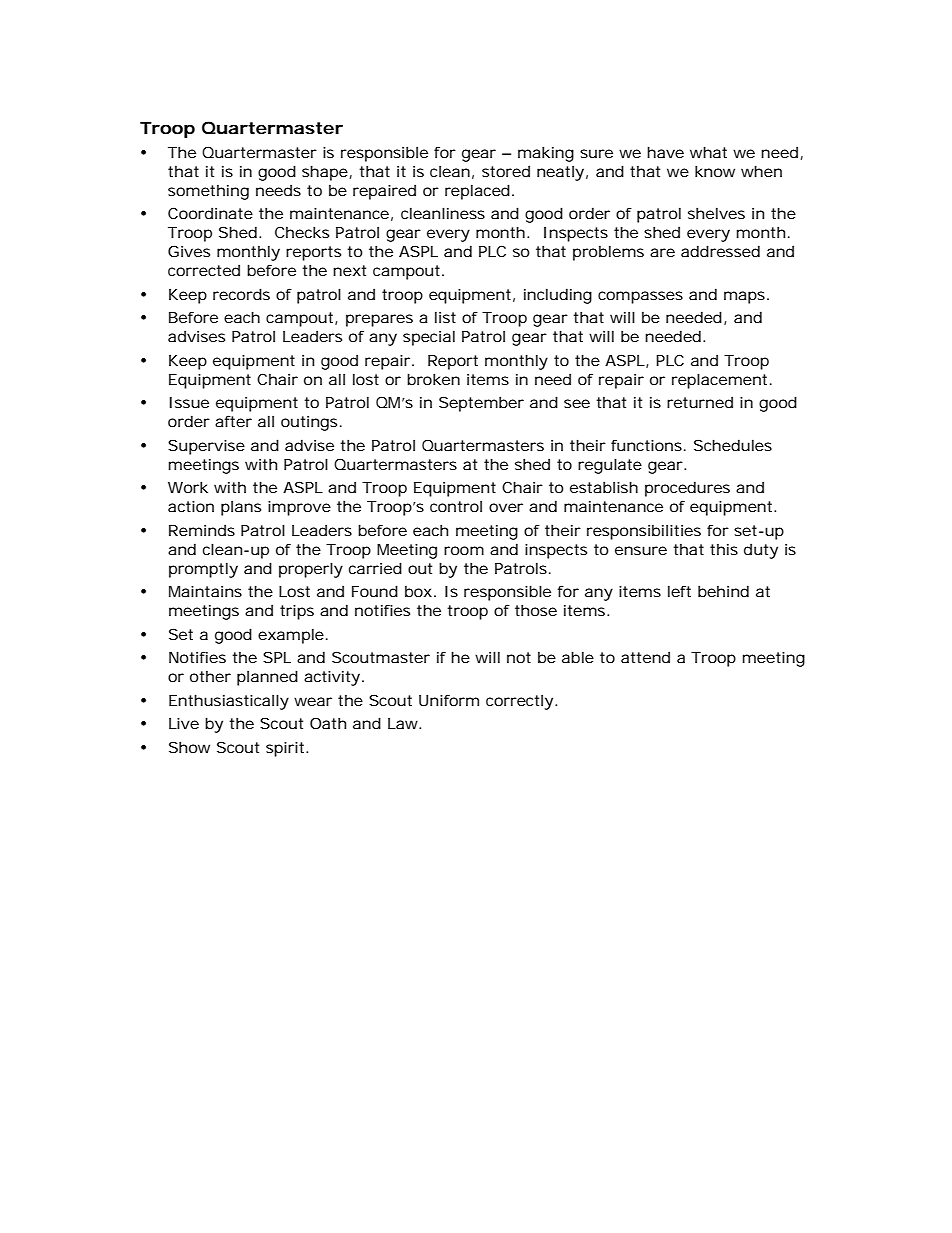 This screenshot has height=1233, width=952. What do you see at coordinates (208, 192) in the screenshot?
I see `something` at bounding box center [208, 192].
